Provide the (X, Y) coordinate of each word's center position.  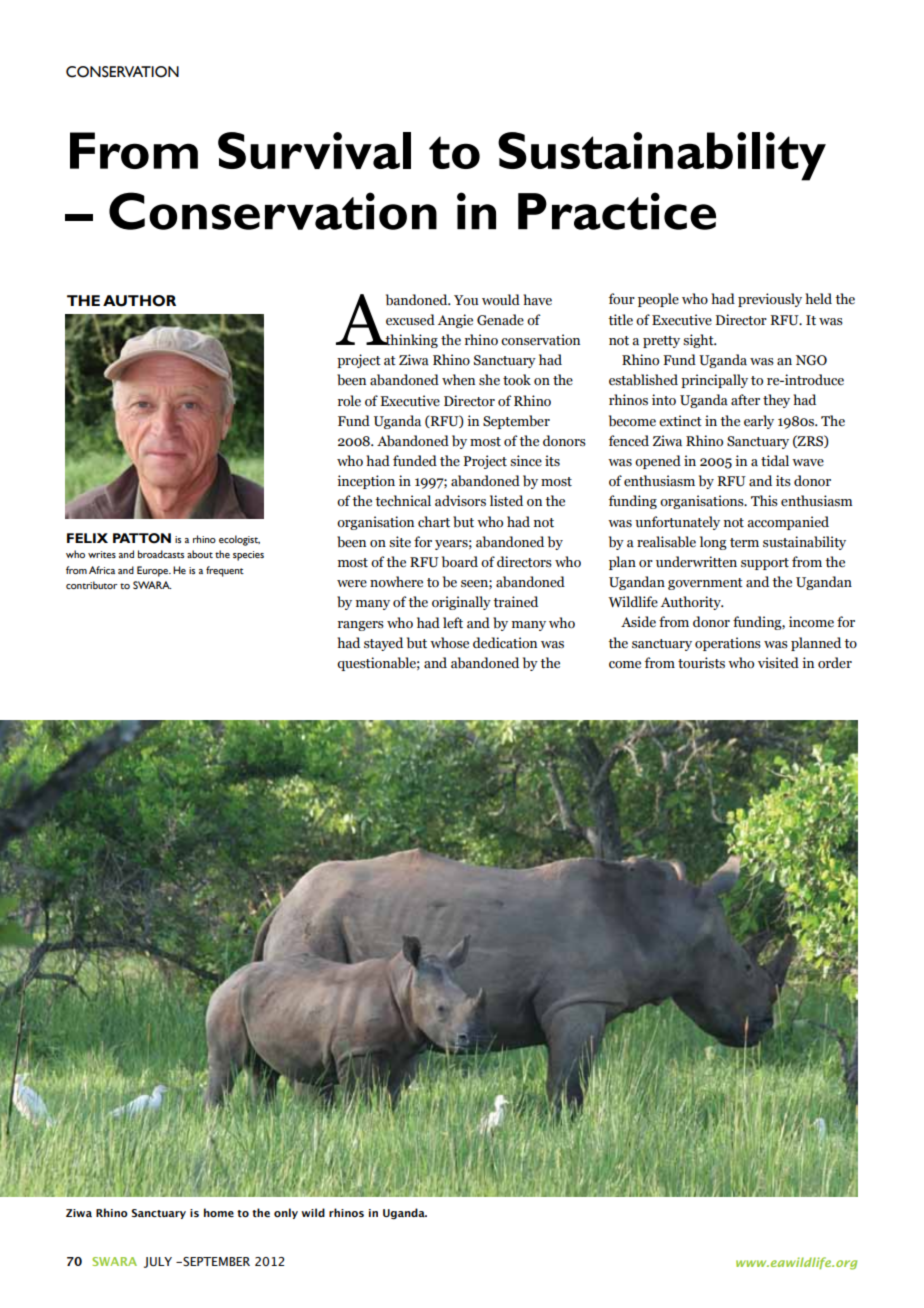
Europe (154, 571)
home (219, 1212)
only (286, 1213)
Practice (617, 211)
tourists (701, 663)
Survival (314, 150)
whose (449, 643)
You (466, 300)
